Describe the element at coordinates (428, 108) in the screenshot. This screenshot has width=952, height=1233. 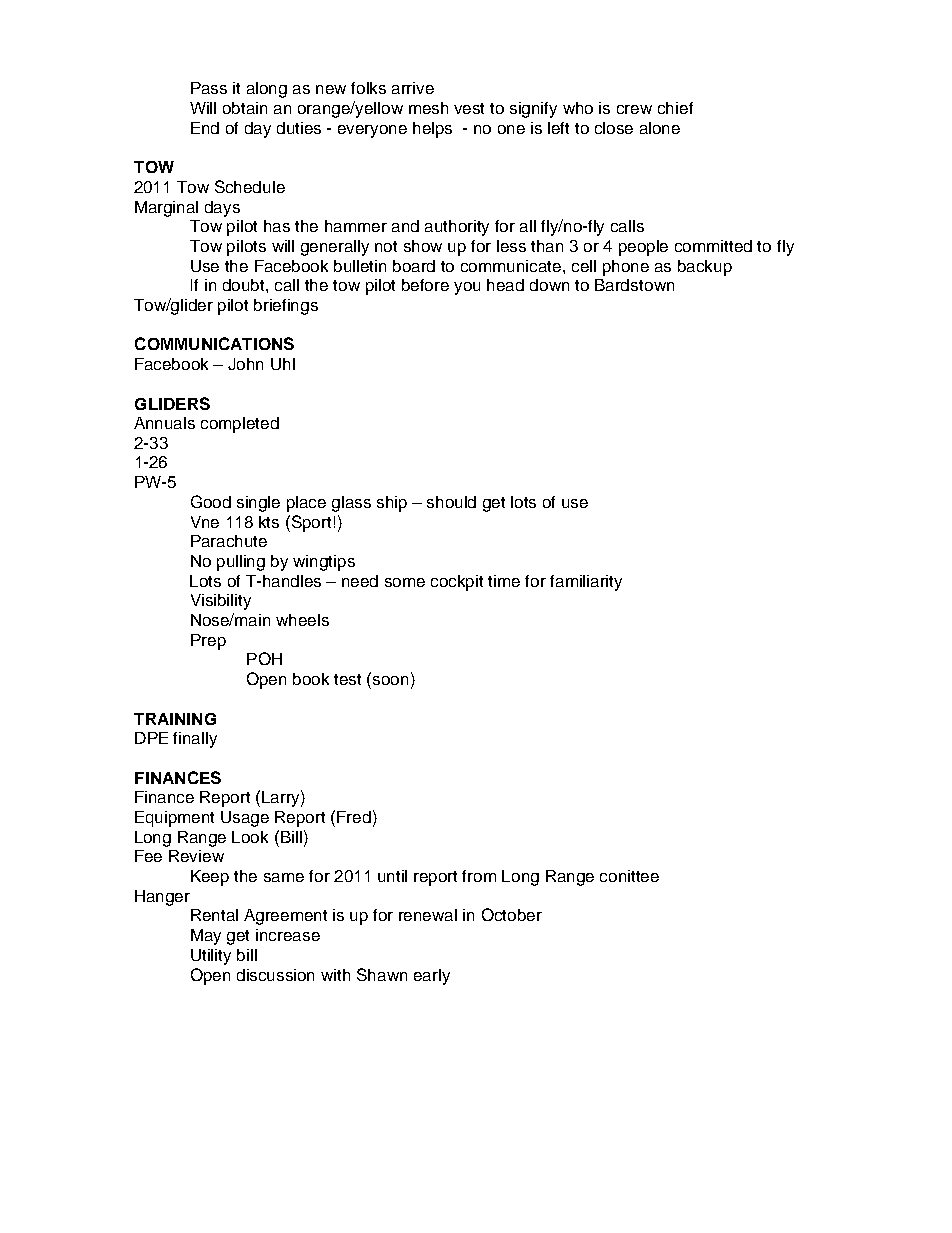
I see `mesh` at that location.
